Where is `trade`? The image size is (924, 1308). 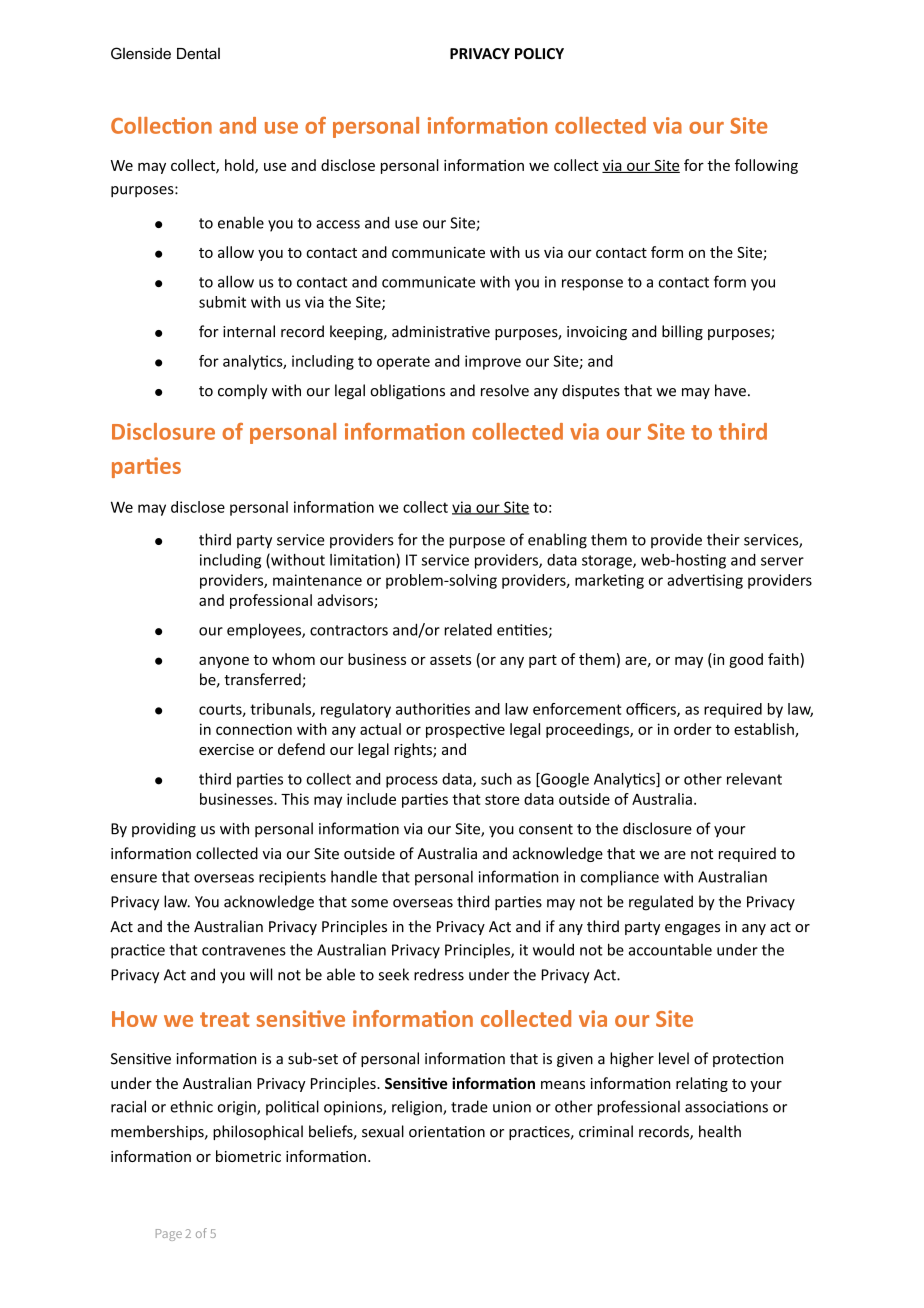 trade is located at coordinates (469, 1106).
